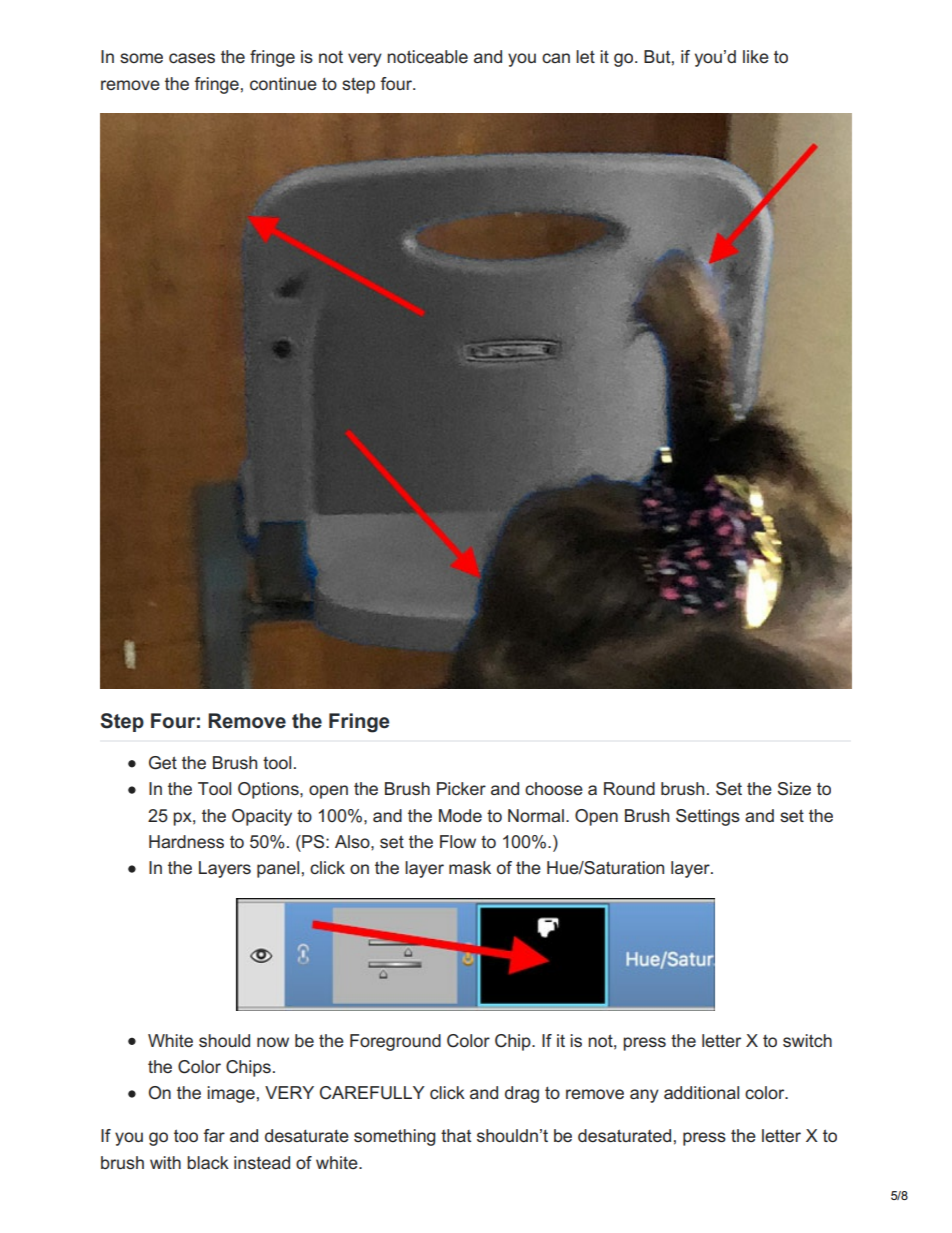  Describe the element at coordinates (192, 58) in the screenshot. I see `cases` at that location.
